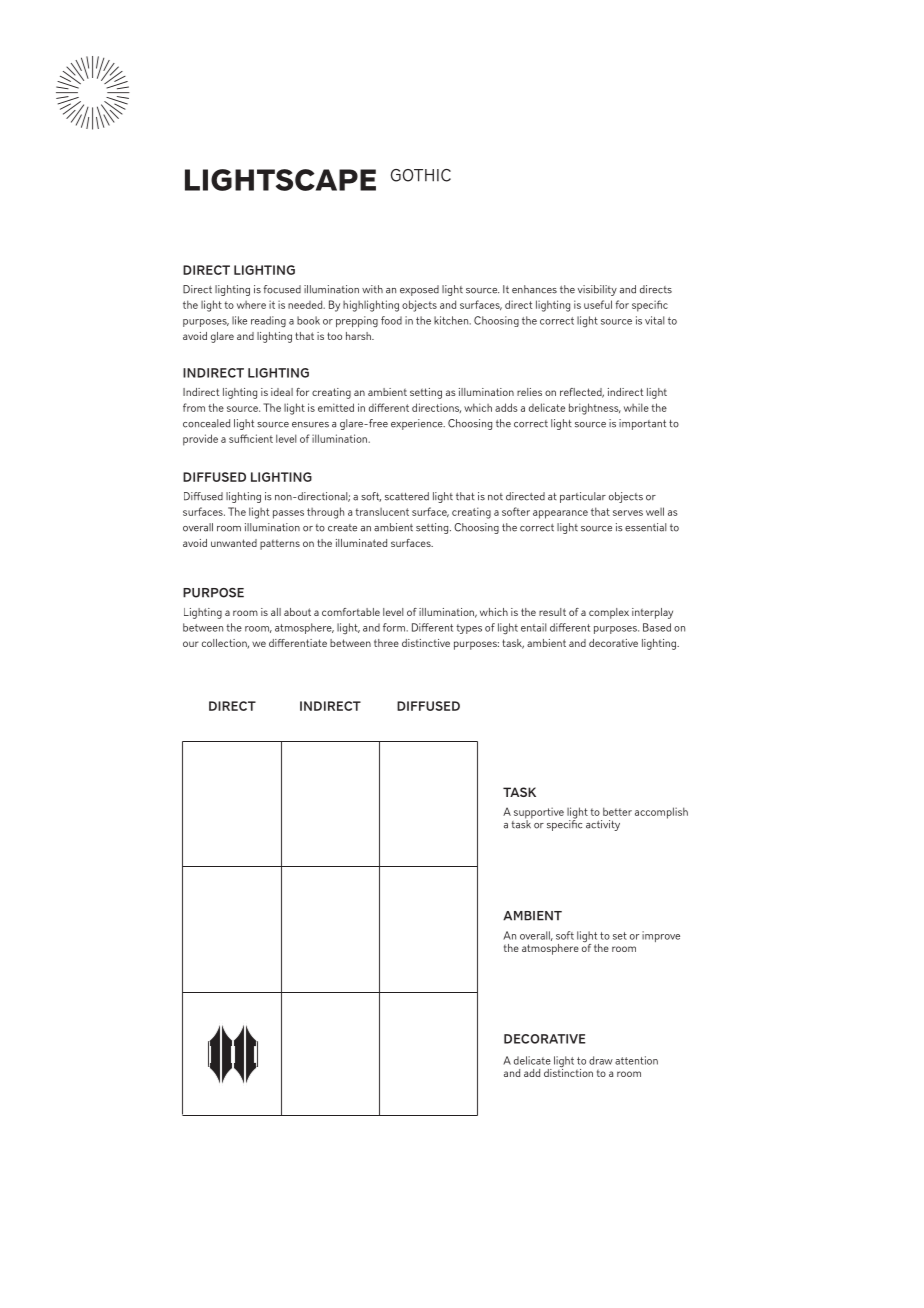 This page has width=924, height=1308. What do you see at coordinates (282, 289) in the page?
I see `focused` at bounding box center [282, 289].
